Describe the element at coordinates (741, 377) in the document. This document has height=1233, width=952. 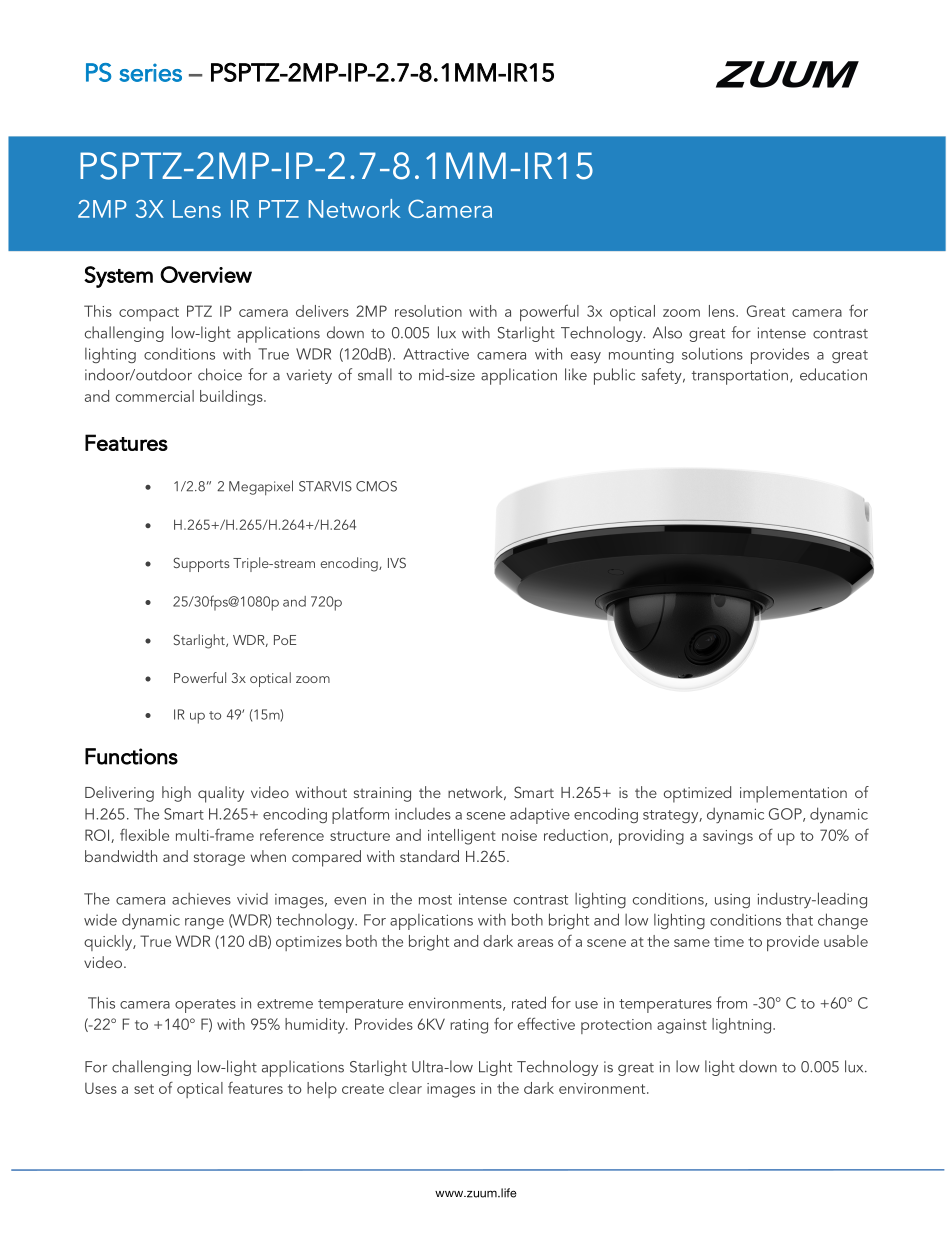
I see `transportation` at that location.
